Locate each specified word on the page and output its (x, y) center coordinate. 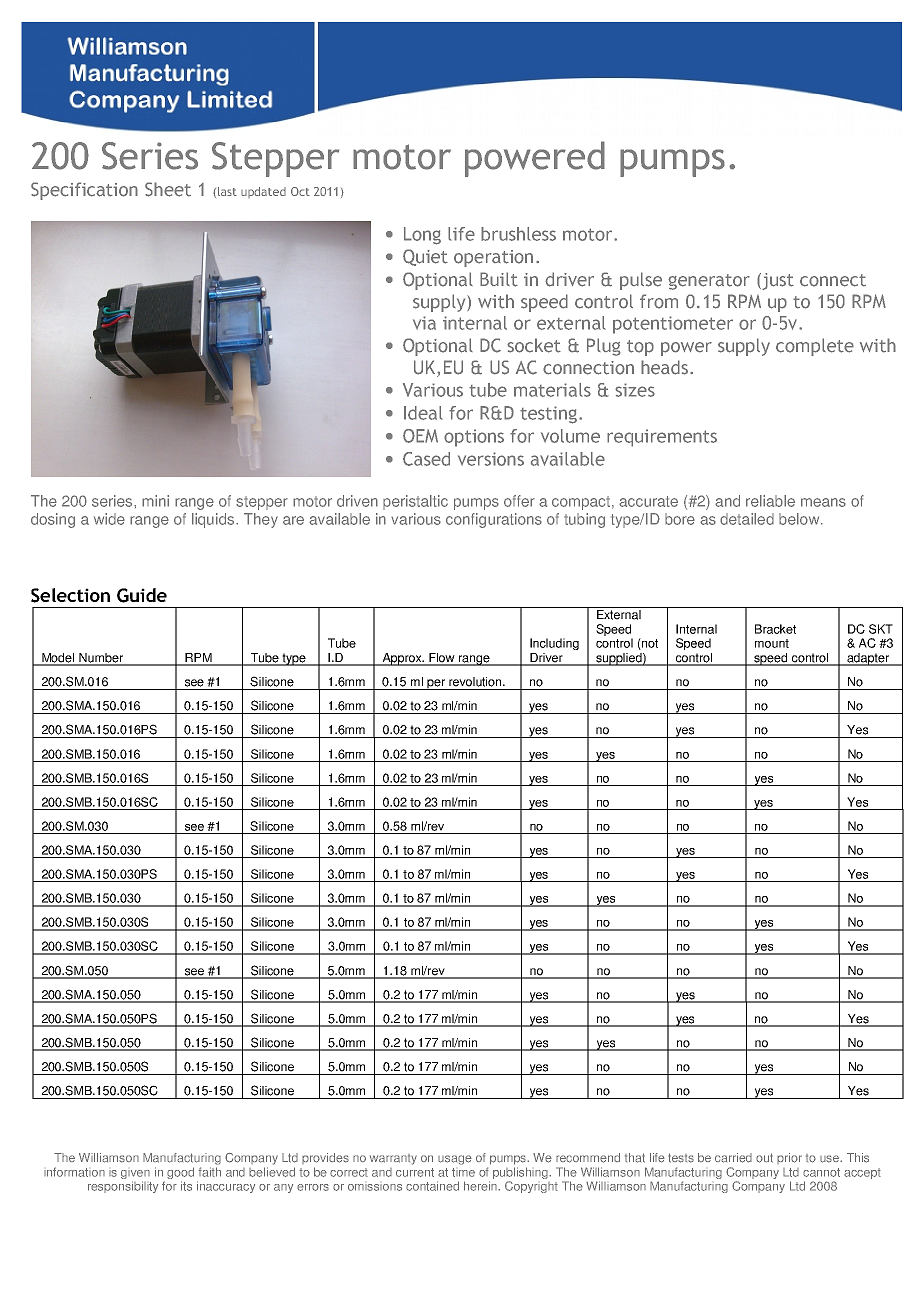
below (800, 519)
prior (789, 1158)
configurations (494, 520)
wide (109, 519)
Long (422, 236)
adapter (868, 659)
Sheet (168, 189)
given (135, 1174)
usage (455, 1160)
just (777, 281)
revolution (476, 682)
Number (101, 659)
